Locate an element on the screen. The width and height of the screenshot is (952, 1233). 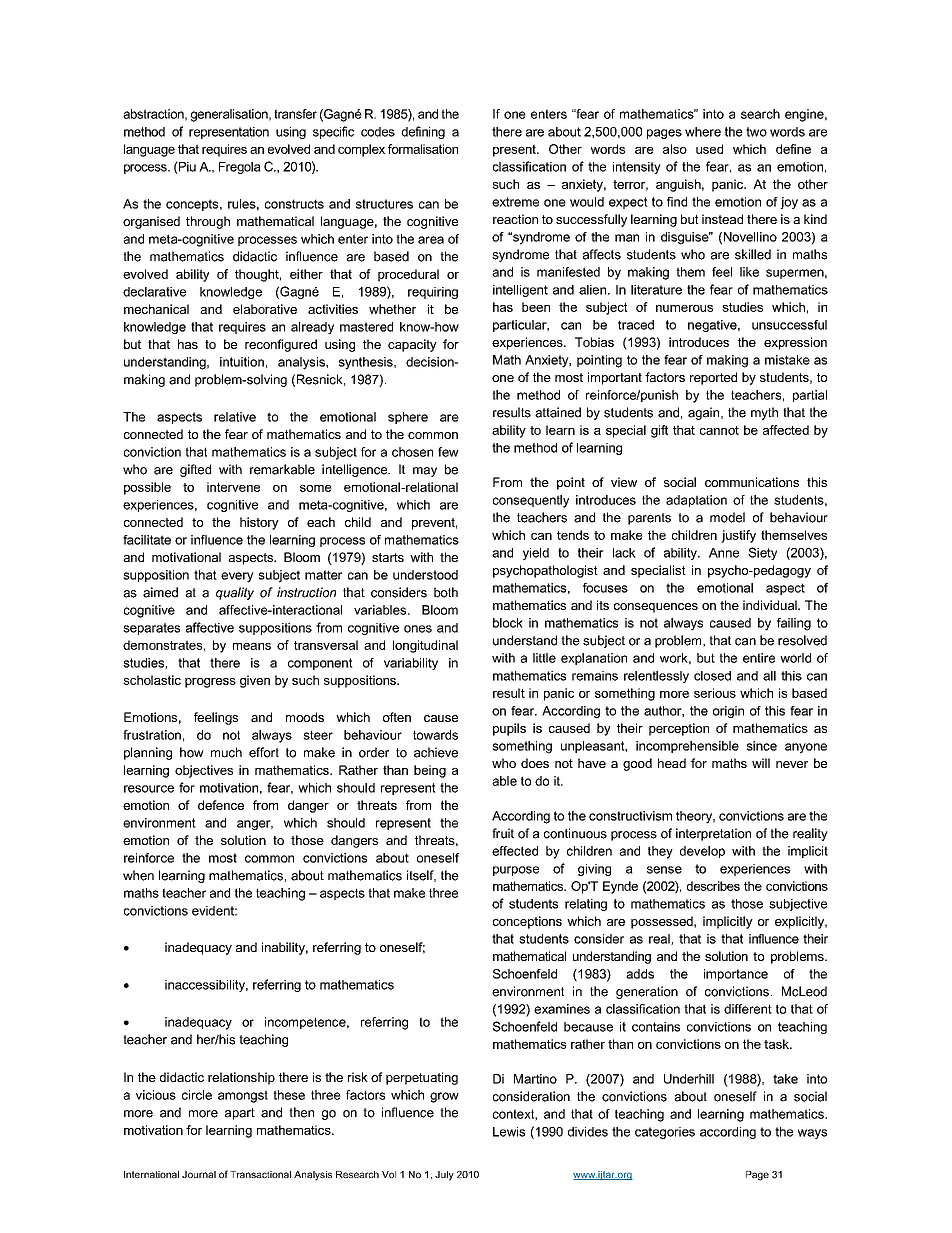
apart is located at coordinates (240, 1114).
